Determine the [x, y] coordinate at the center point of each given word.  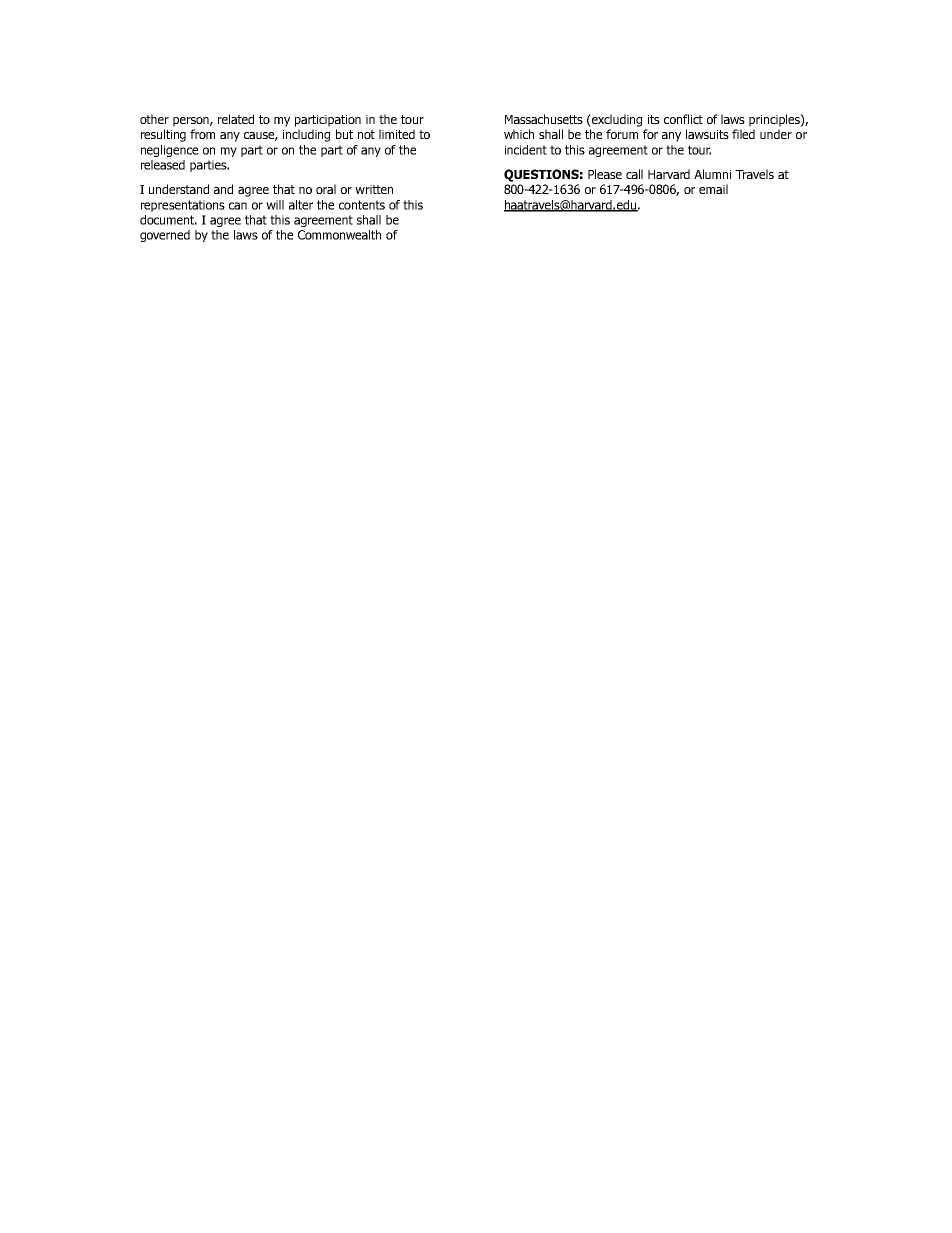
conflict [683, 119]
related [236, 119]
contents [362, 205]
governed [165, 236]
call [634, 174]
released [163, 165]
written [374, 189]
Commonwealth [339, 235]
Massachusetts [544, 119]
